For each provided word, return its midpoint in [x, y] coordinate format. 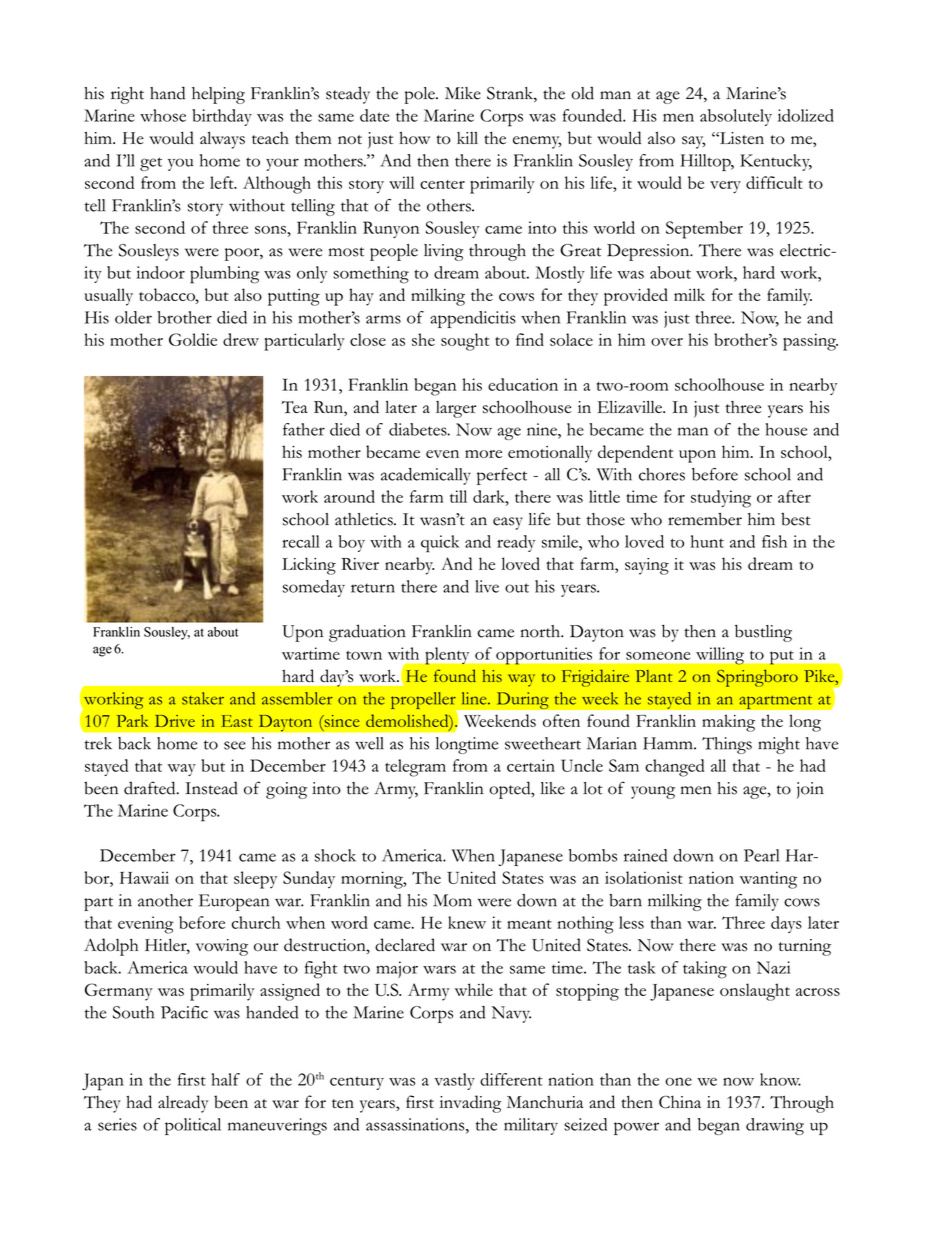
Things [727, 745]
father [304, 429]
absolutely [736, 117]
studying [721, 499]
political [193, 1126]
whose [163, 115]
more [483, 454]
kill [467, 138]
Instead [211, 788]
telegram [415, 768]
